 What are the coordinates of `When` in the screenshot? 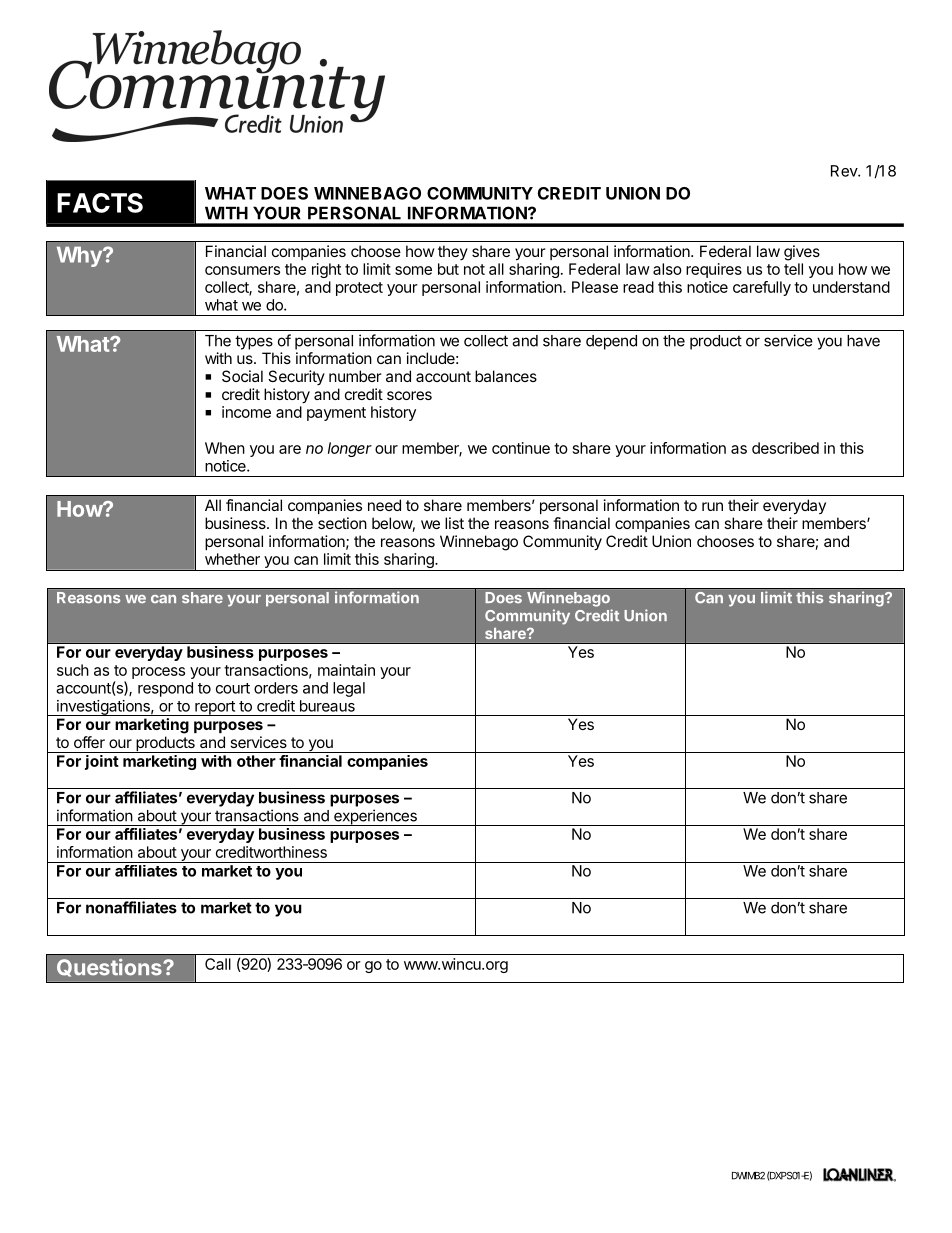 It's located at (225, 448).
